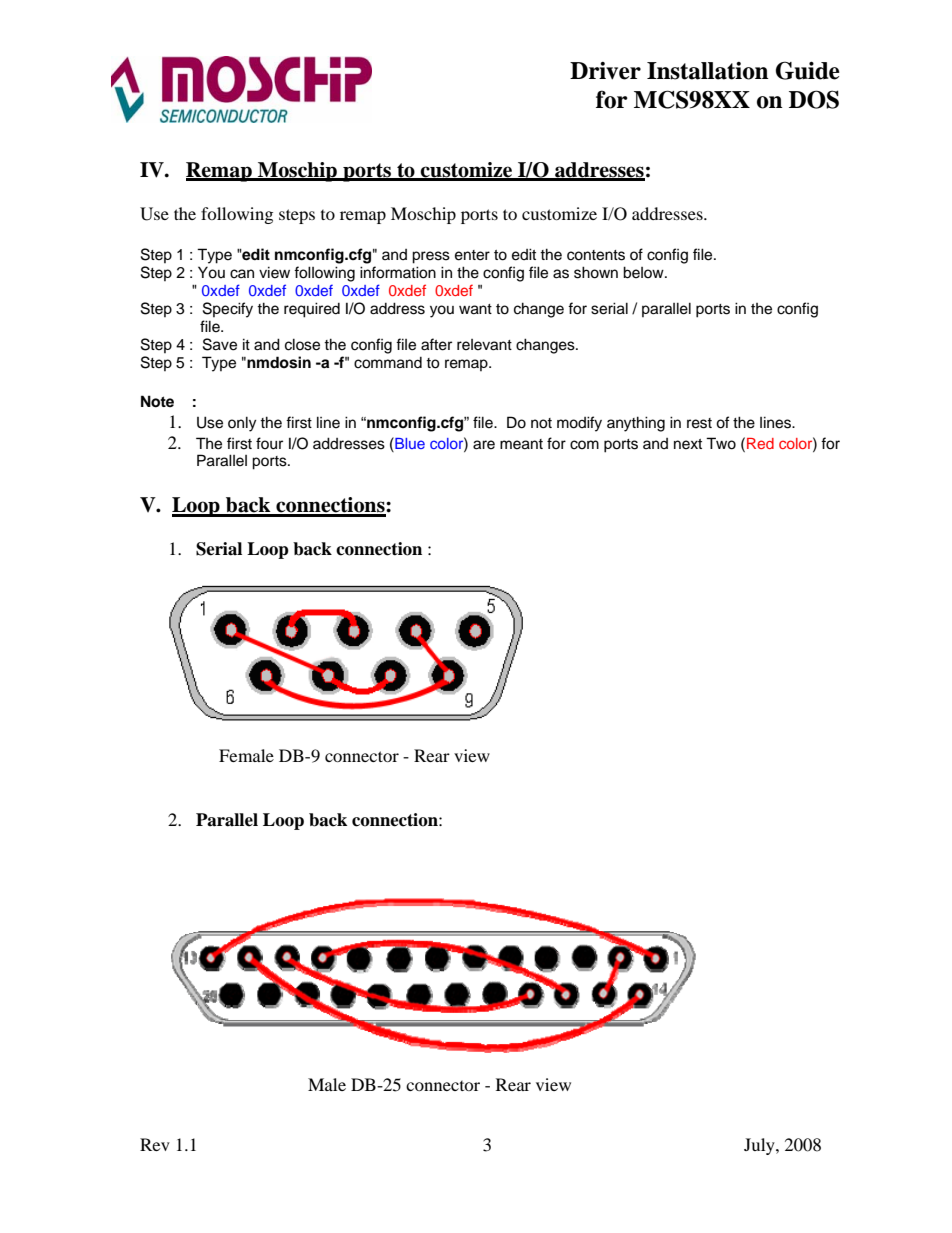 The height and width of the screenshot is (1233, 952). I want to click on July, so click(760, 1146).
